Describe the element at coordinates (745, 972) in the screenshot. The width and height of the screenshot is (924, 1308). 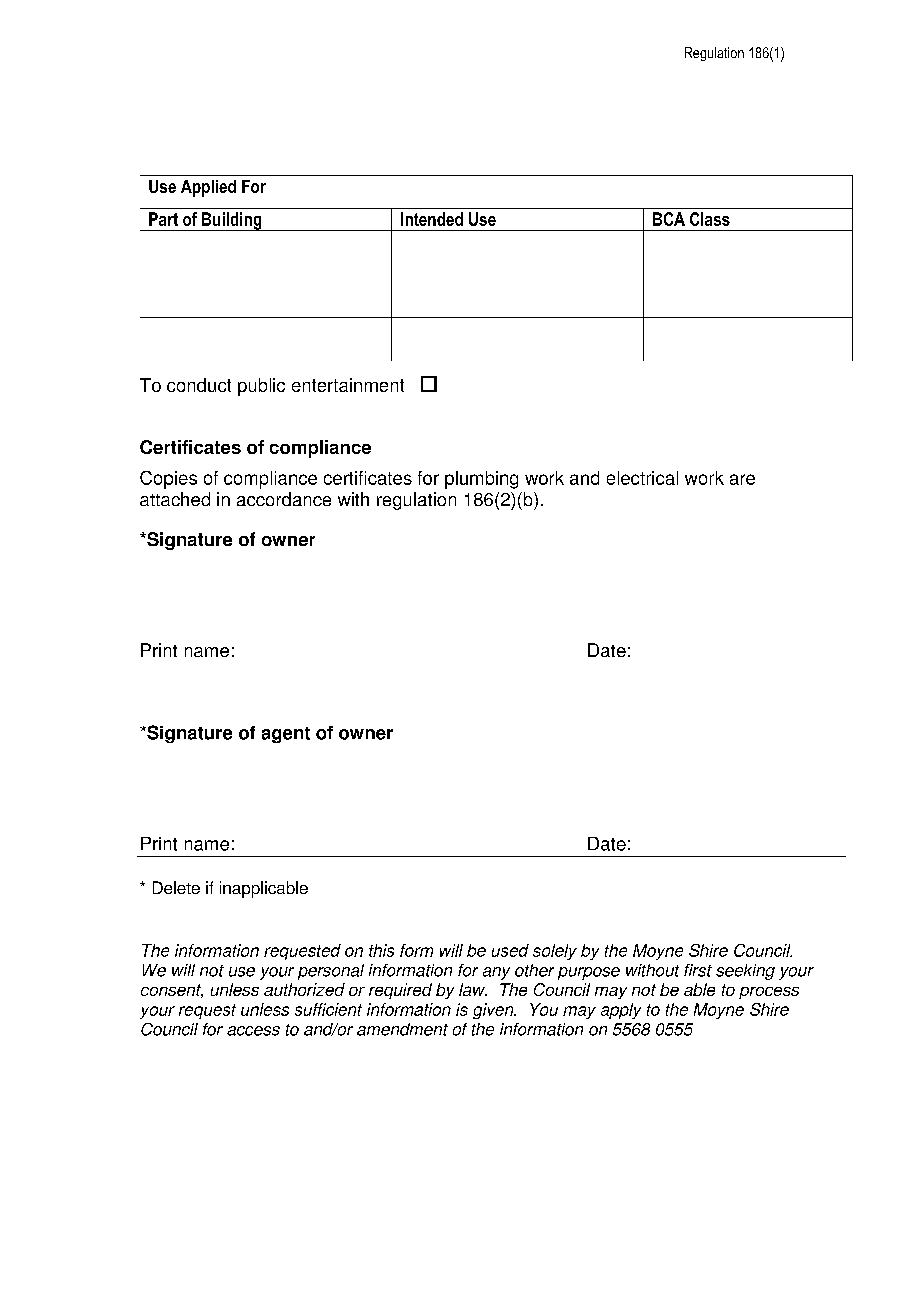
I see `seeking` at that location.
